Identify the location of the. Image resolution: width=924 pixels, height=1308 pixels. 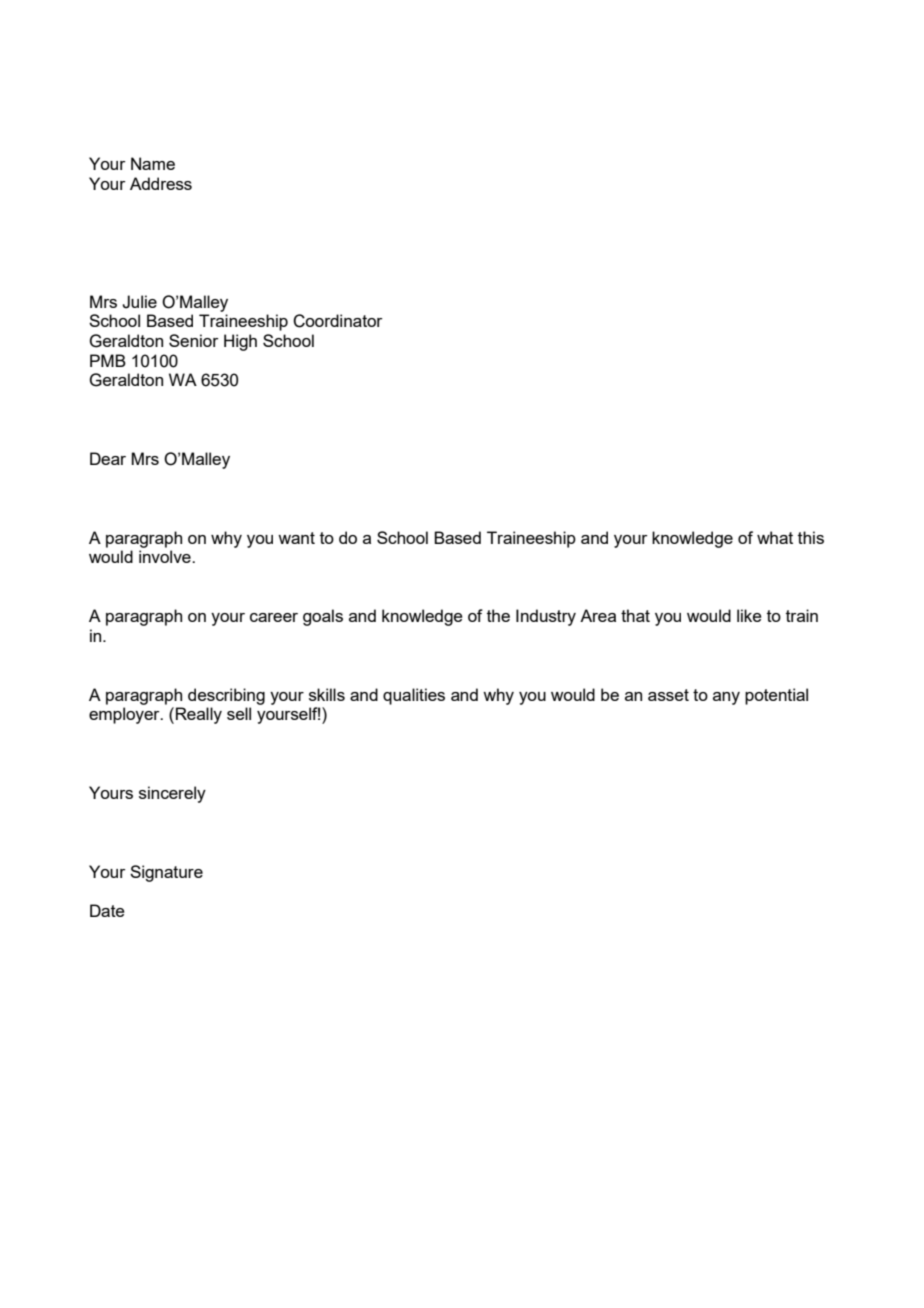
(498, 615).
